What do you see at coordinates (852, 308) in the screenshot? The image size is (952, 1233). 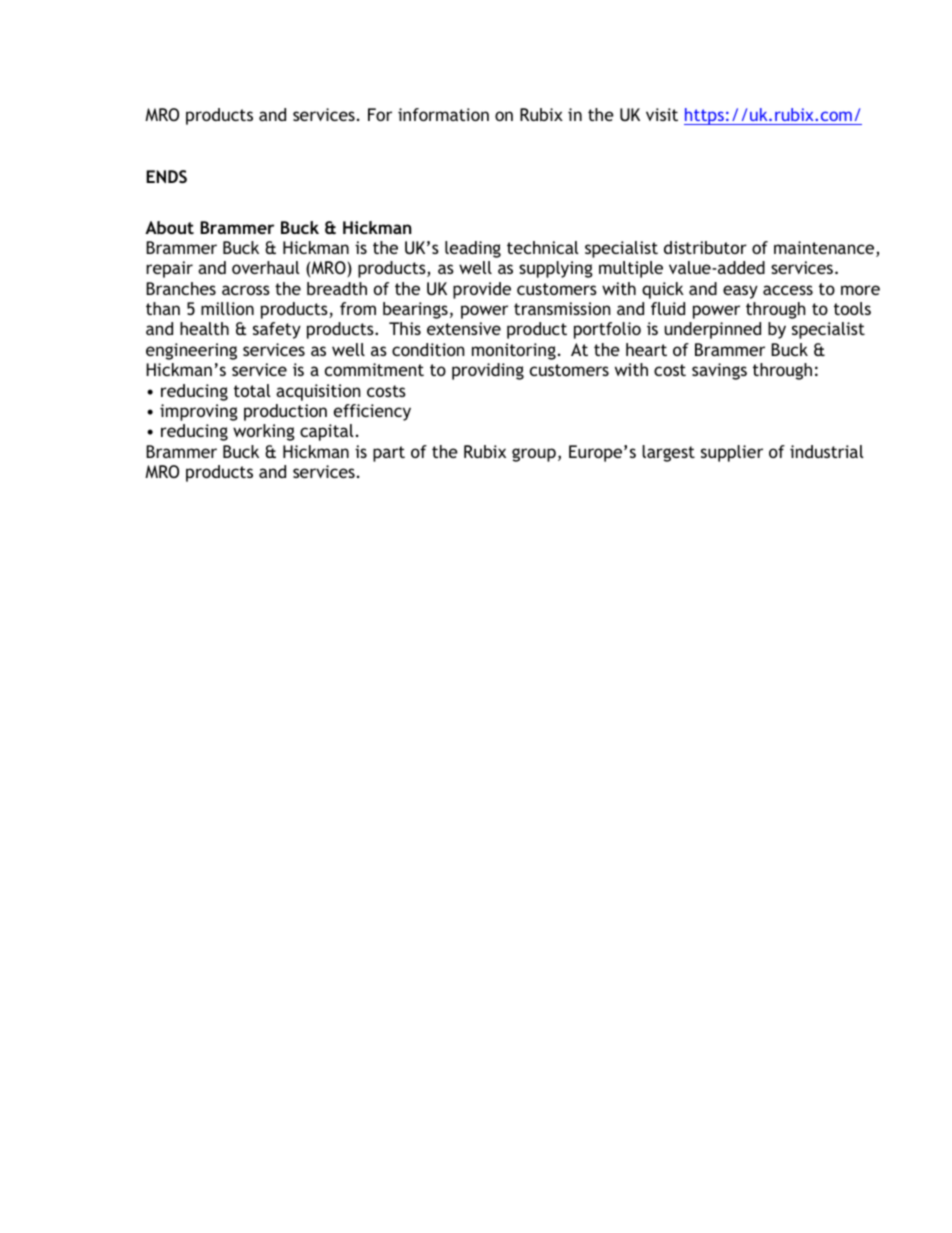 I see `tools` at bounding box center [852, 308].
